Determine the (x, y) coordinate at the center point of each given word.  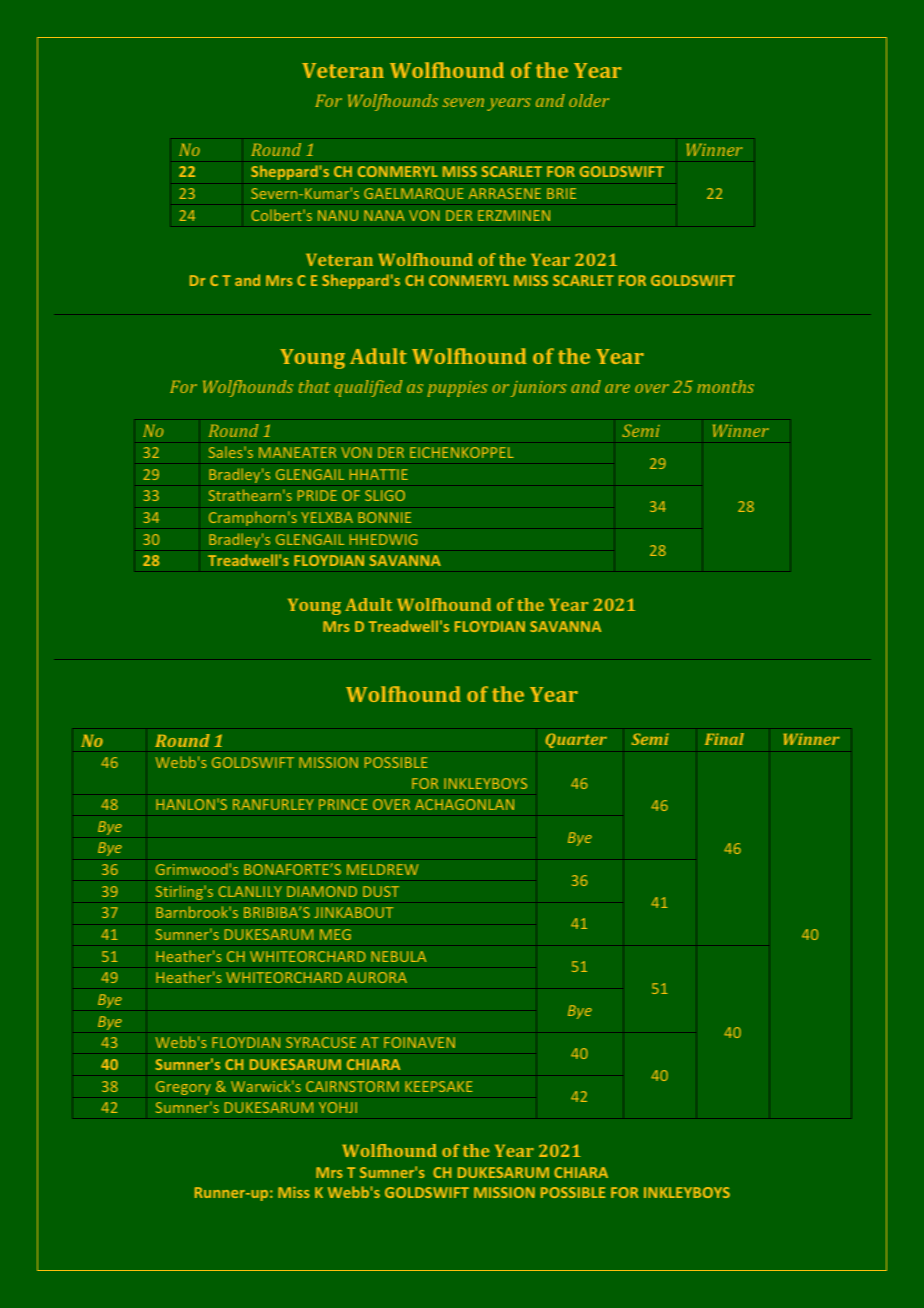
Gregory (183, 1088)
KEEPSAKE (439, 1086)
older (589, 100)
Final (724, 739)
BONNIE (384, 517)
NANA (384, 215)
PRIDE (317, 495)
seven (463, 102)
